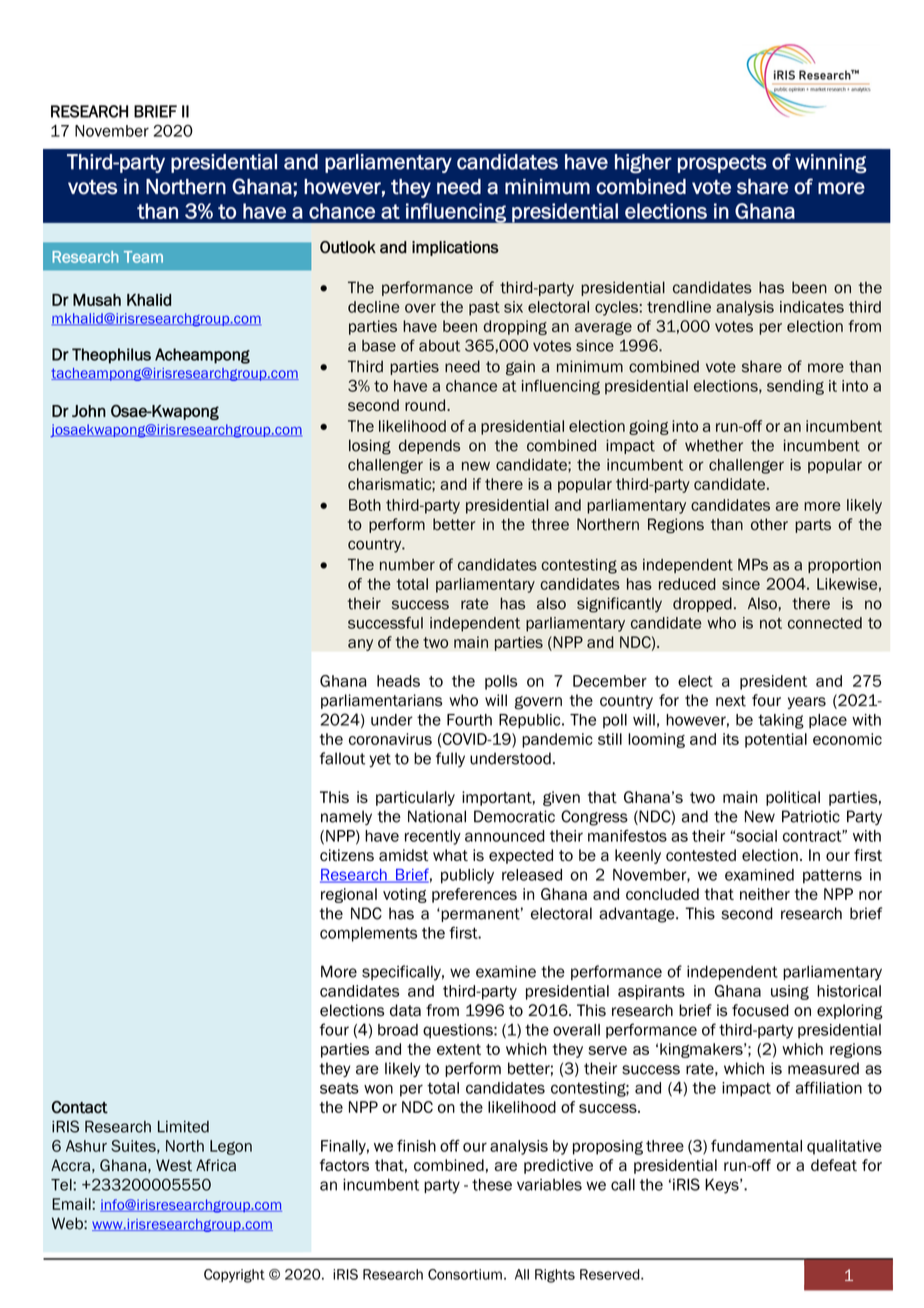 The image size is (924, 1308). I want to click on fully, so click(450, 759).
